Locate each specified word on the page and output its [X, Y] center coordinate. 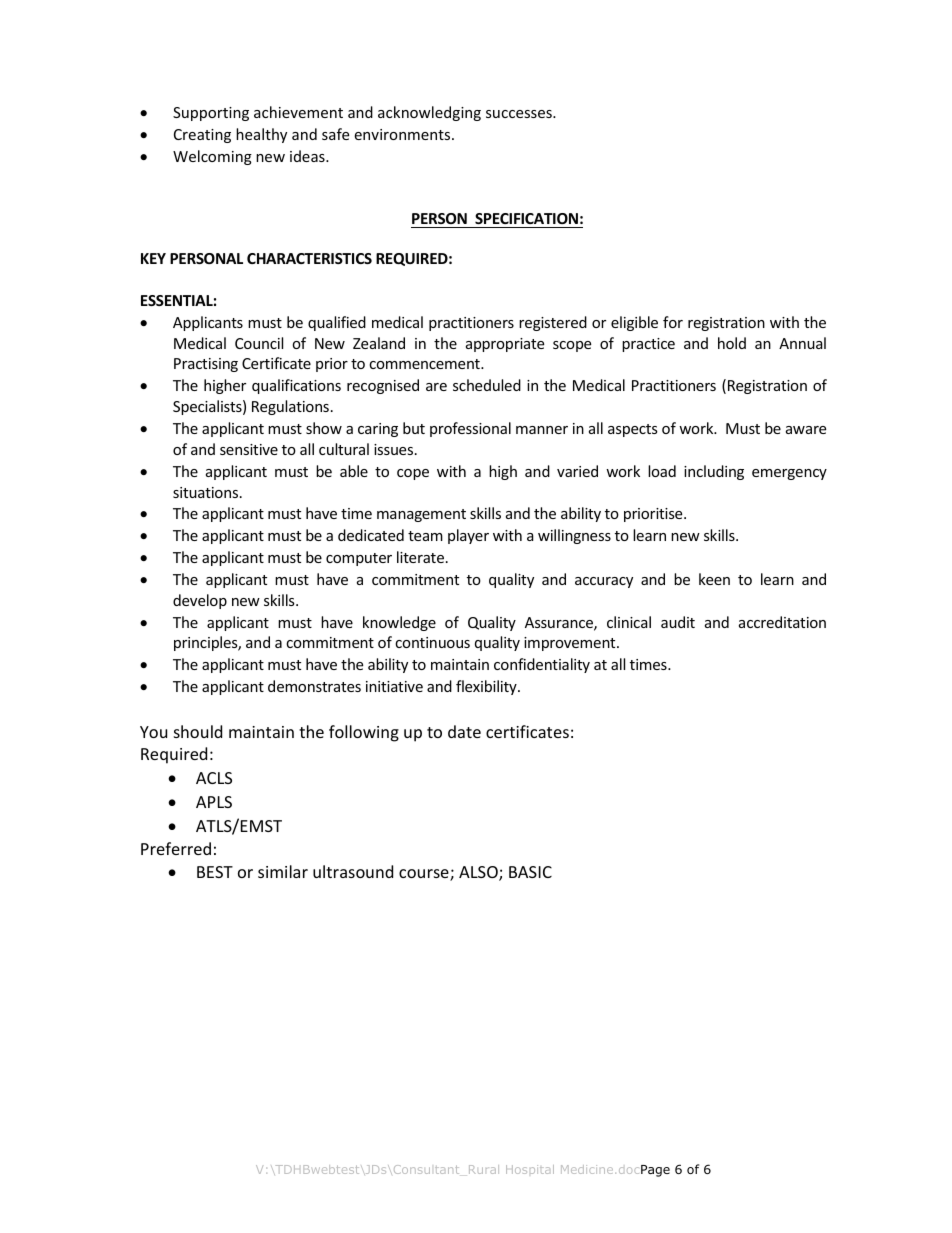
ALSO [479, 873]
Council [259, 343]
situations [207, 492]
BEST [215, 872]
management [421, 515]
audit [678, 622]
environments [403, 134]
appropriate [505, 345]
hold [732, 343]
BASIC [530, 872]
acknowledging [429, 113]
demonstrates [314, 686]
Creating [202, 136]
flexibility [487, 687]
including [714, 472]
